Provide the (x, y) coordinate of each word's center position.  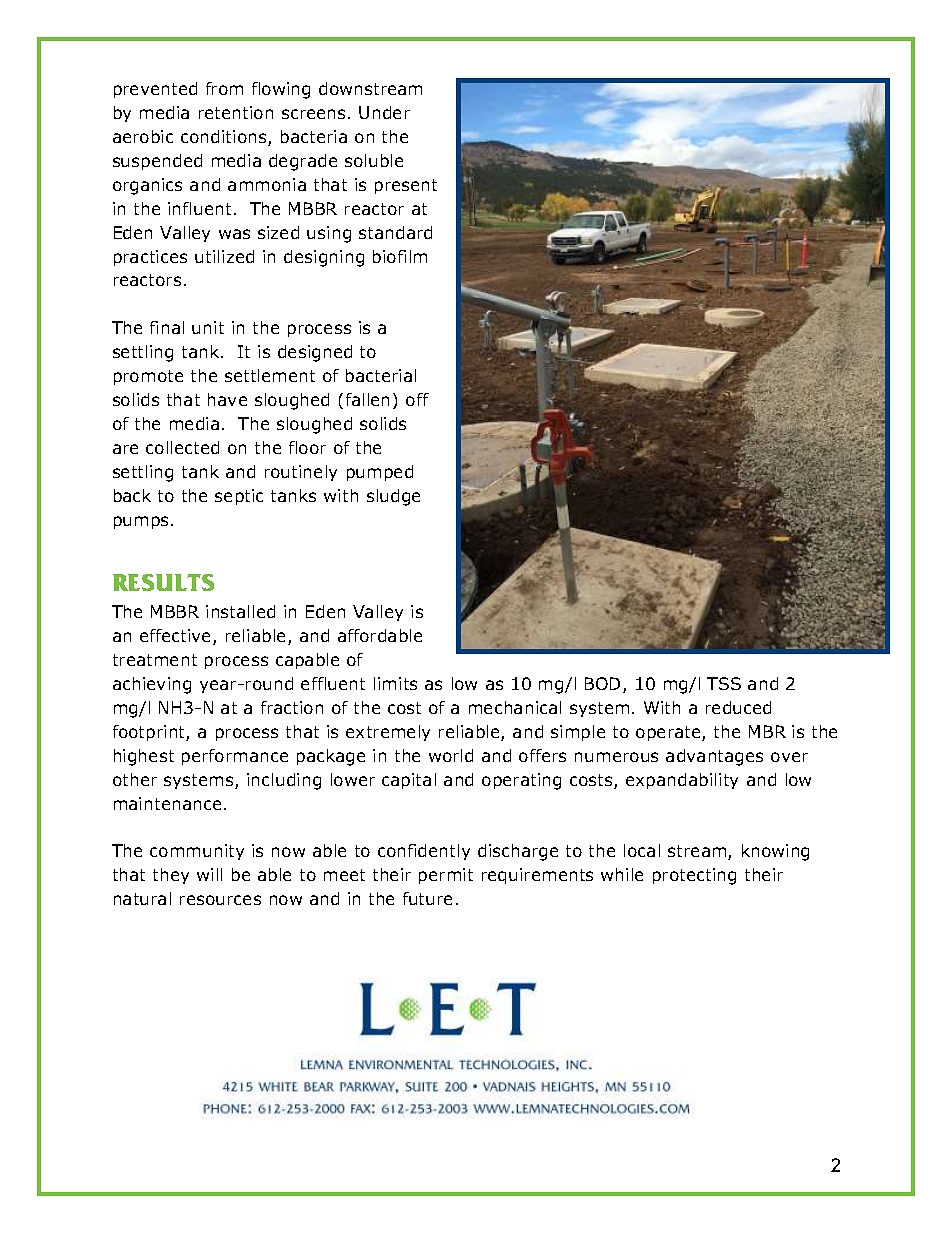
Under (384, 112)
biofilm (400, 256)
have (227, 399)
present (406, 186)
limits (395, 683)
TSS (724, 683)
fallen (367, 399)
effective (177, 637)
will (209, 874)
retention (236, 112)
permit (446, 876)
